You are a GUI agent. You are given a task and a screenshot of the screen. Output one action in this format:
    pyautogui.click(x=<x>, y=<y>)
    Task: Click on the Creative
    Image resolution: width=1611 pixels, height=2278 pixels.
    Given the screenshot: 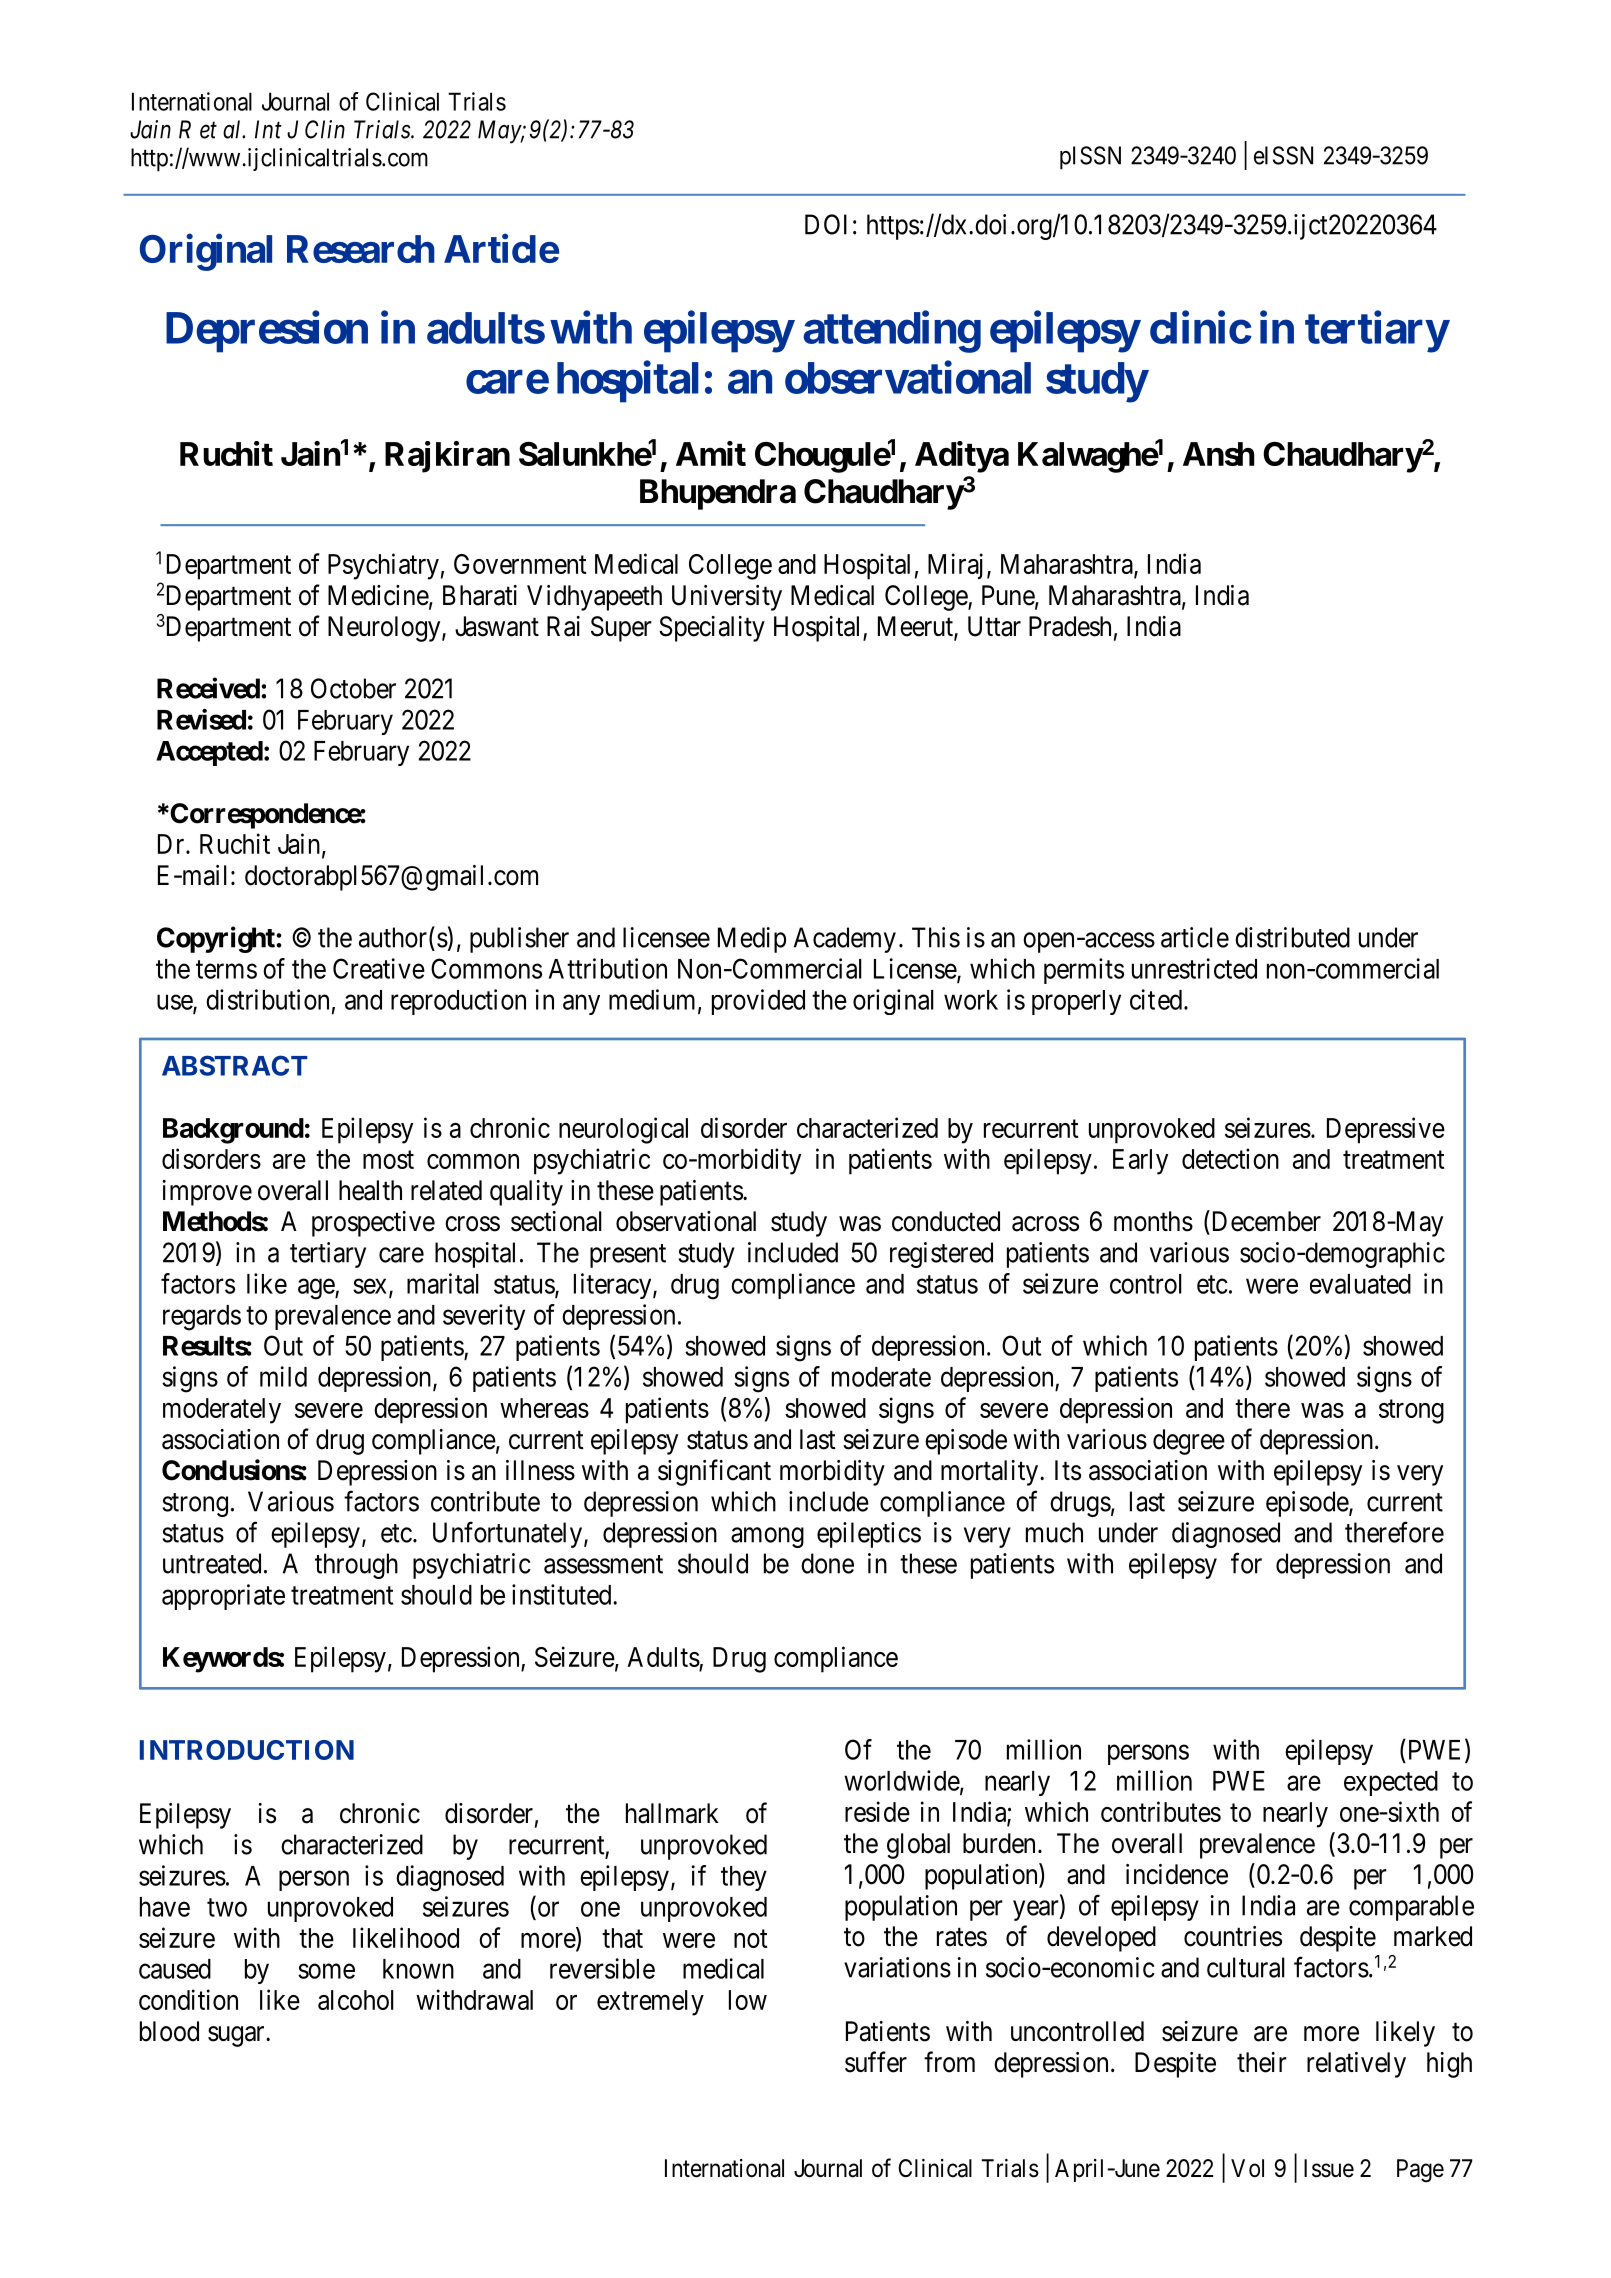 What is the action you would take?
    pyautogui.click(x=379, y=968)
